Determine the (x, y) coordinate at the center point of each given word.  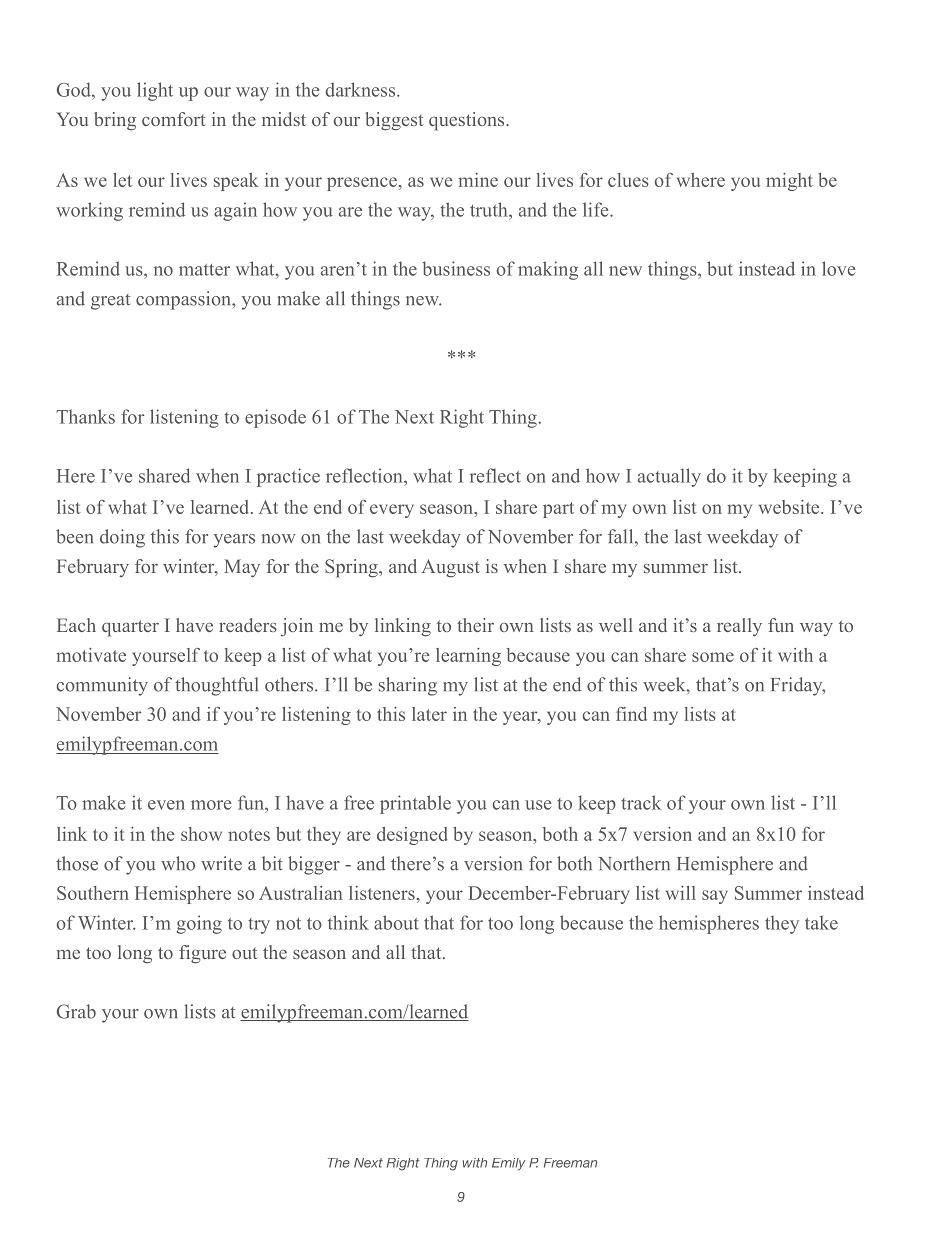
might (789, 182)
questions (468, 121)
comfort (174, 119)
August (451, 568)
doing (122, 538)
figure (202, 954)
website (790, 507)
